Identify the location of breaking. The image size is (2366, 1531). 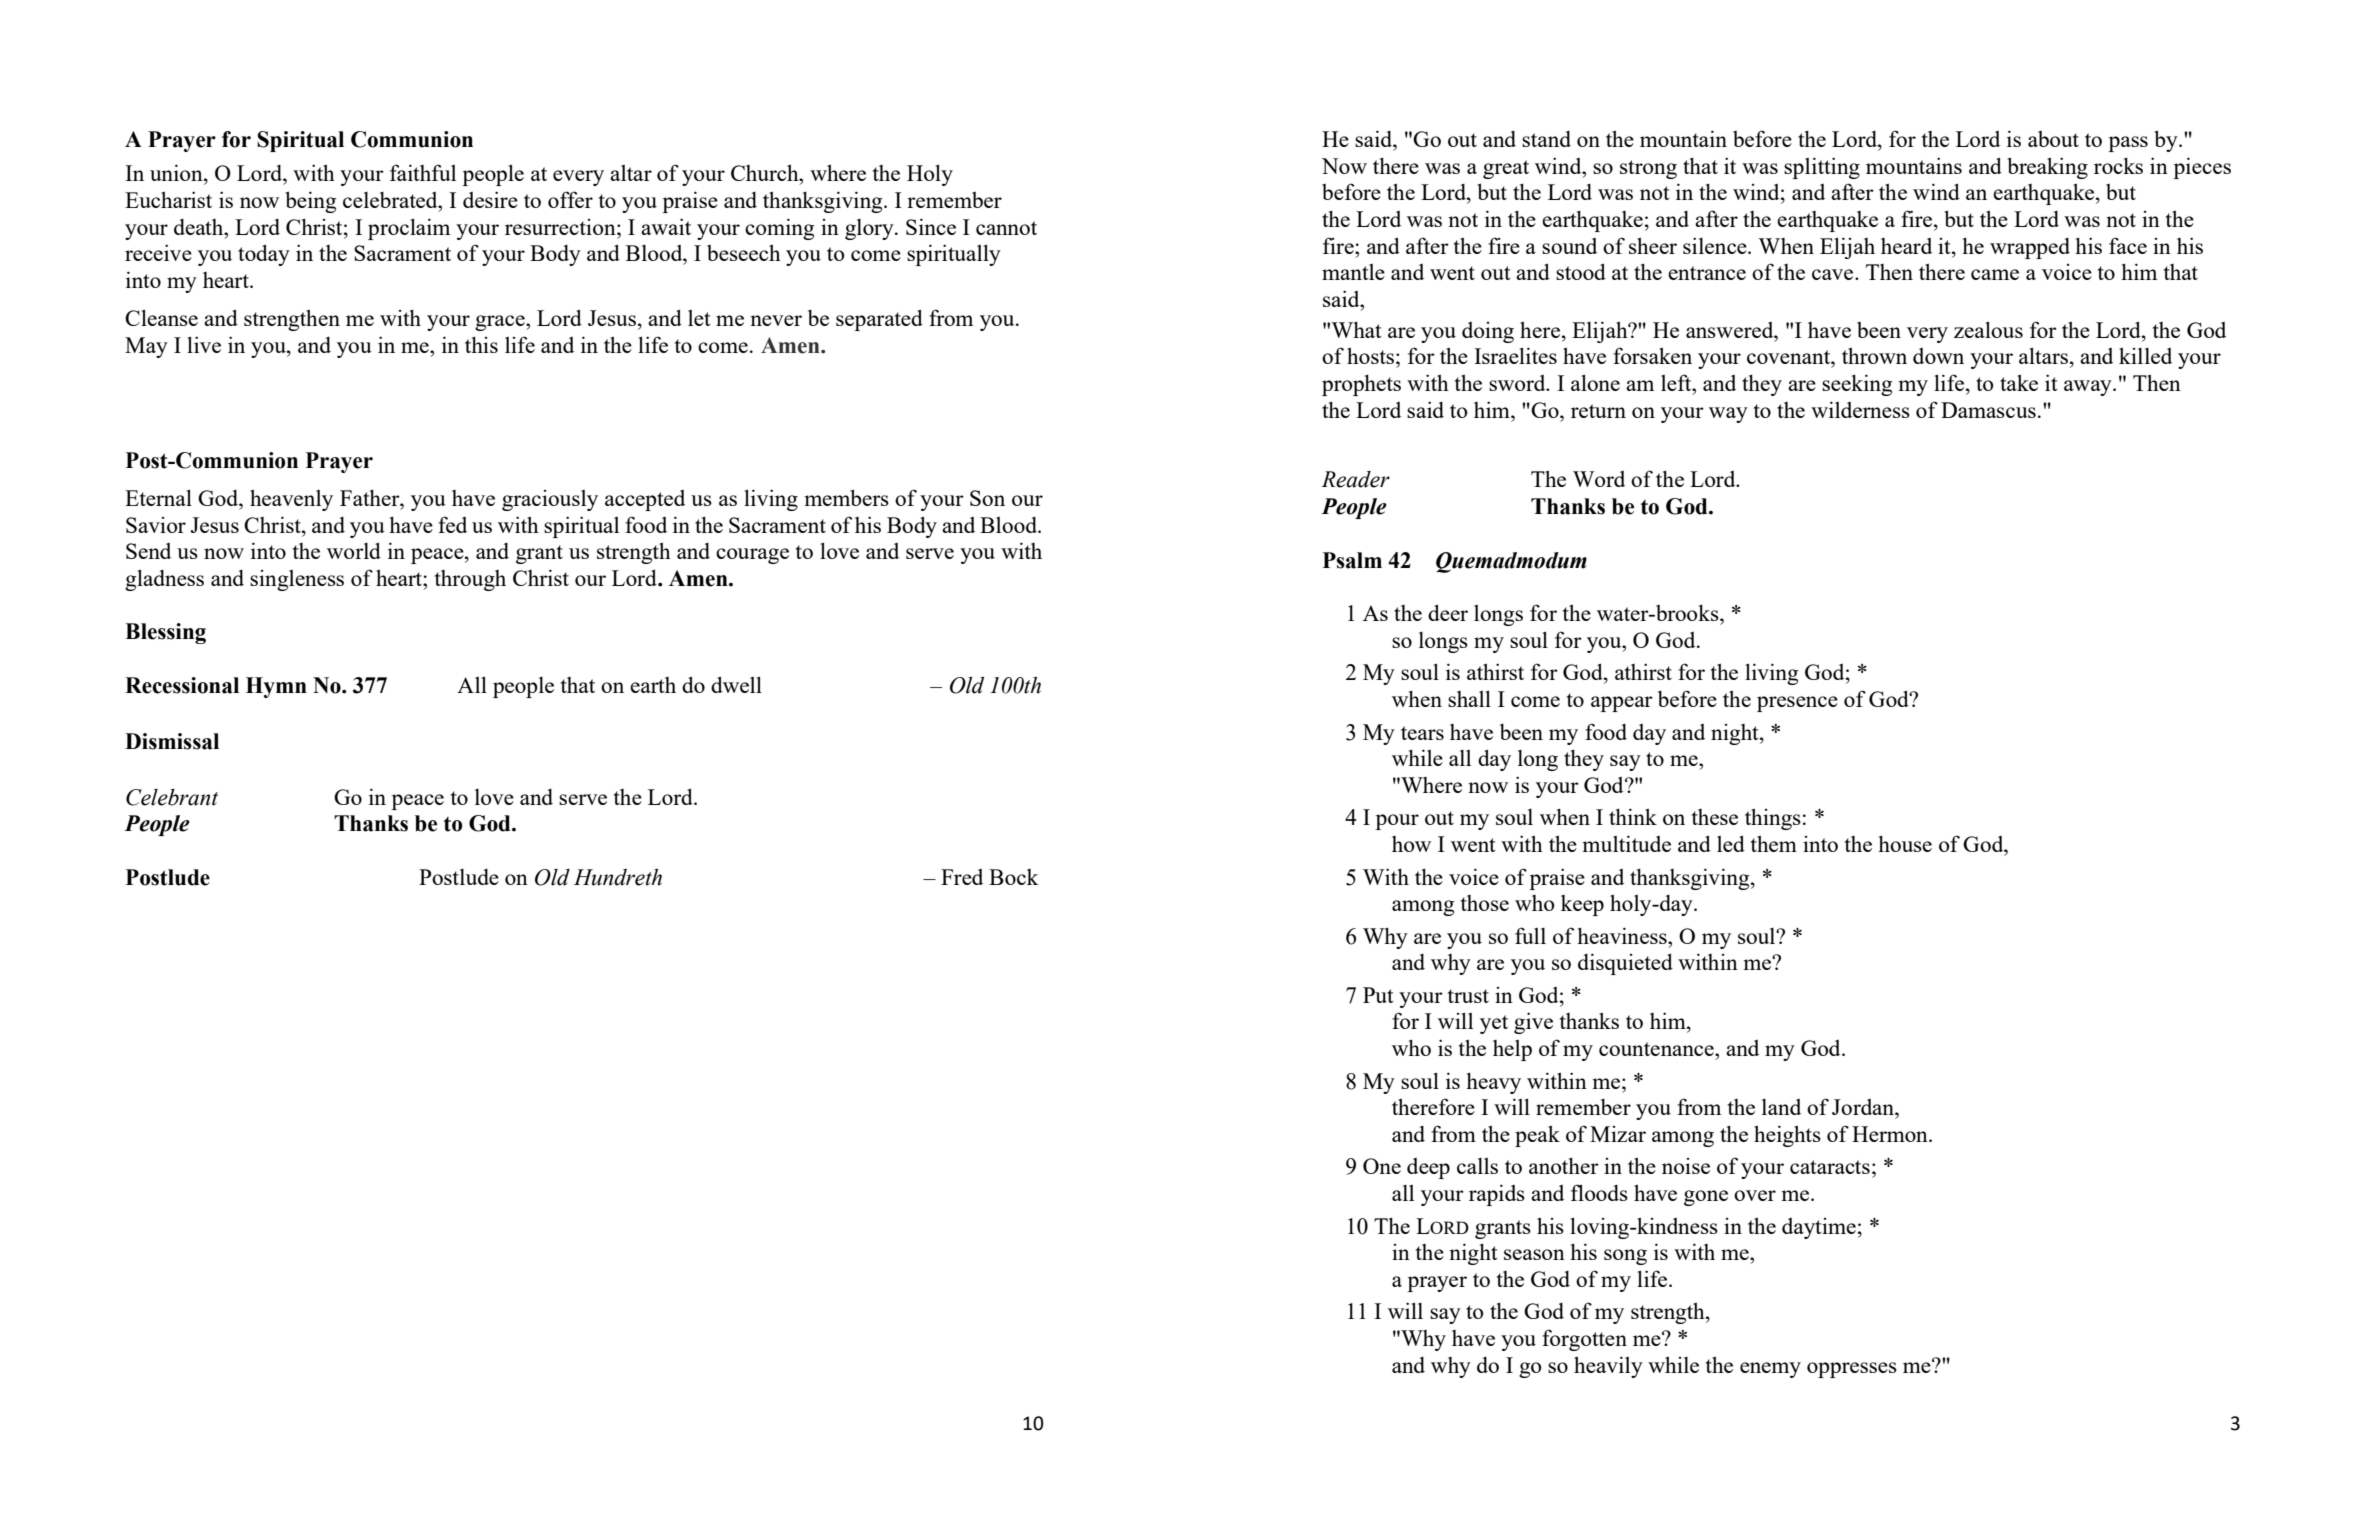
(2047, 168).
